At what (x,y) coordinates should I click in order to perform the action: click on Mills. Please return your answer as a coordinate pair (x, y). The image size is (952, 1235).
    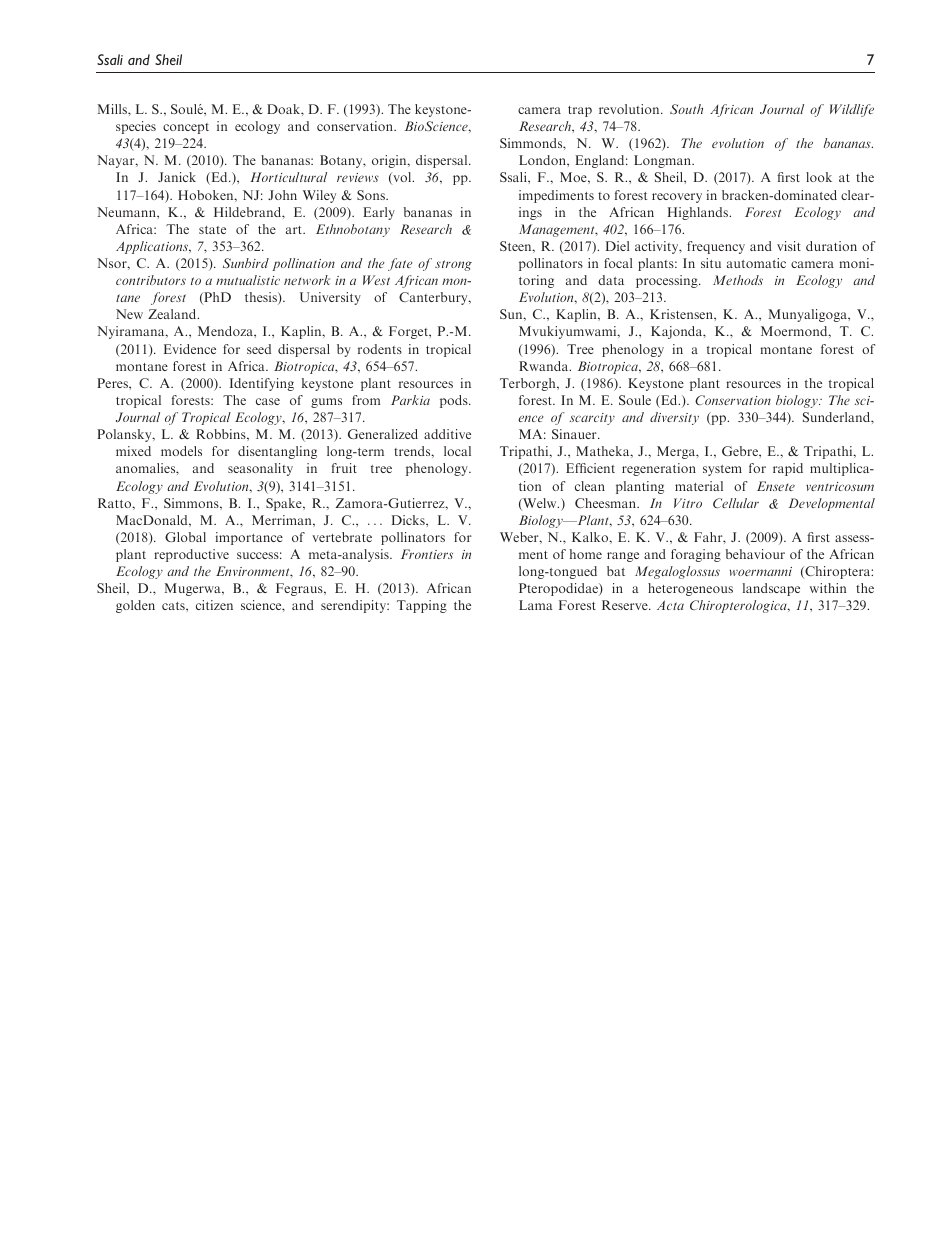
    Looking at the image, I should click on (113, 109).
